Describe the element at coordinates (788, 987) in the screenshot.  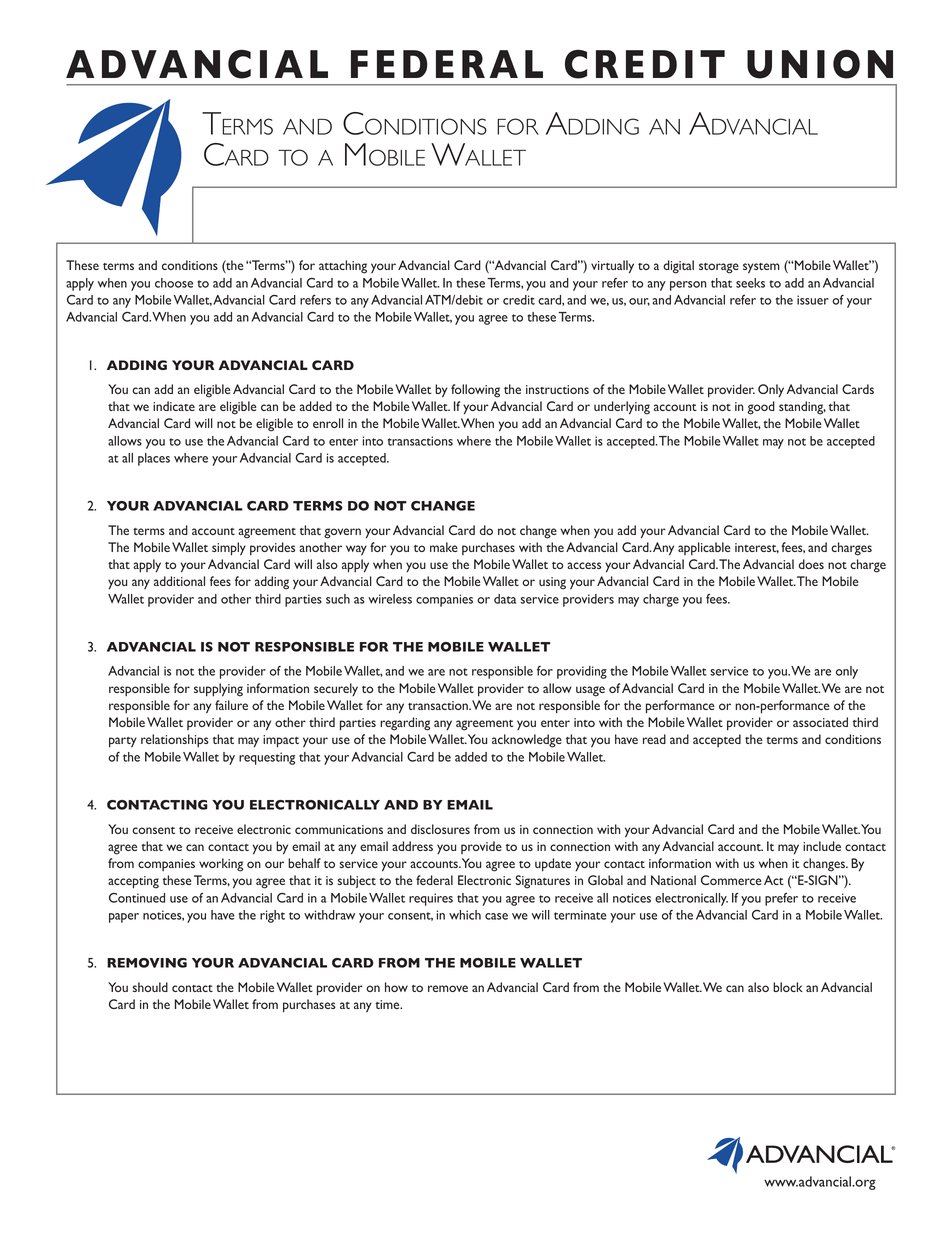
I see `block` at that location.
